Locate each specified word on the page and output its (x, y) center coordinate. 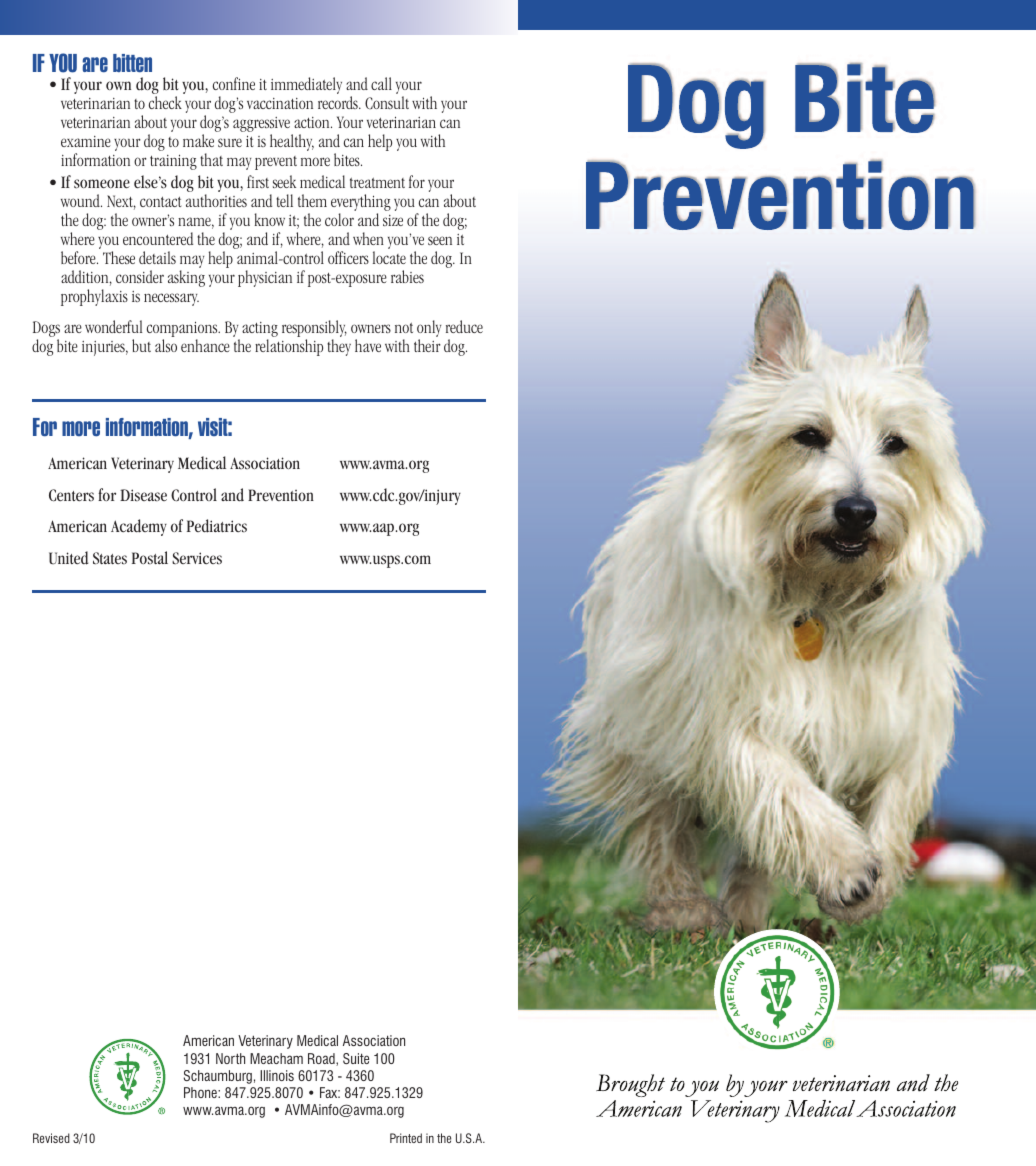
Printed (406, 1138)
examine (86, 141)
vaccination (280, 103)
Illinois (277, 1075)
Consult (387, 102)
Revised (51, 1138)
